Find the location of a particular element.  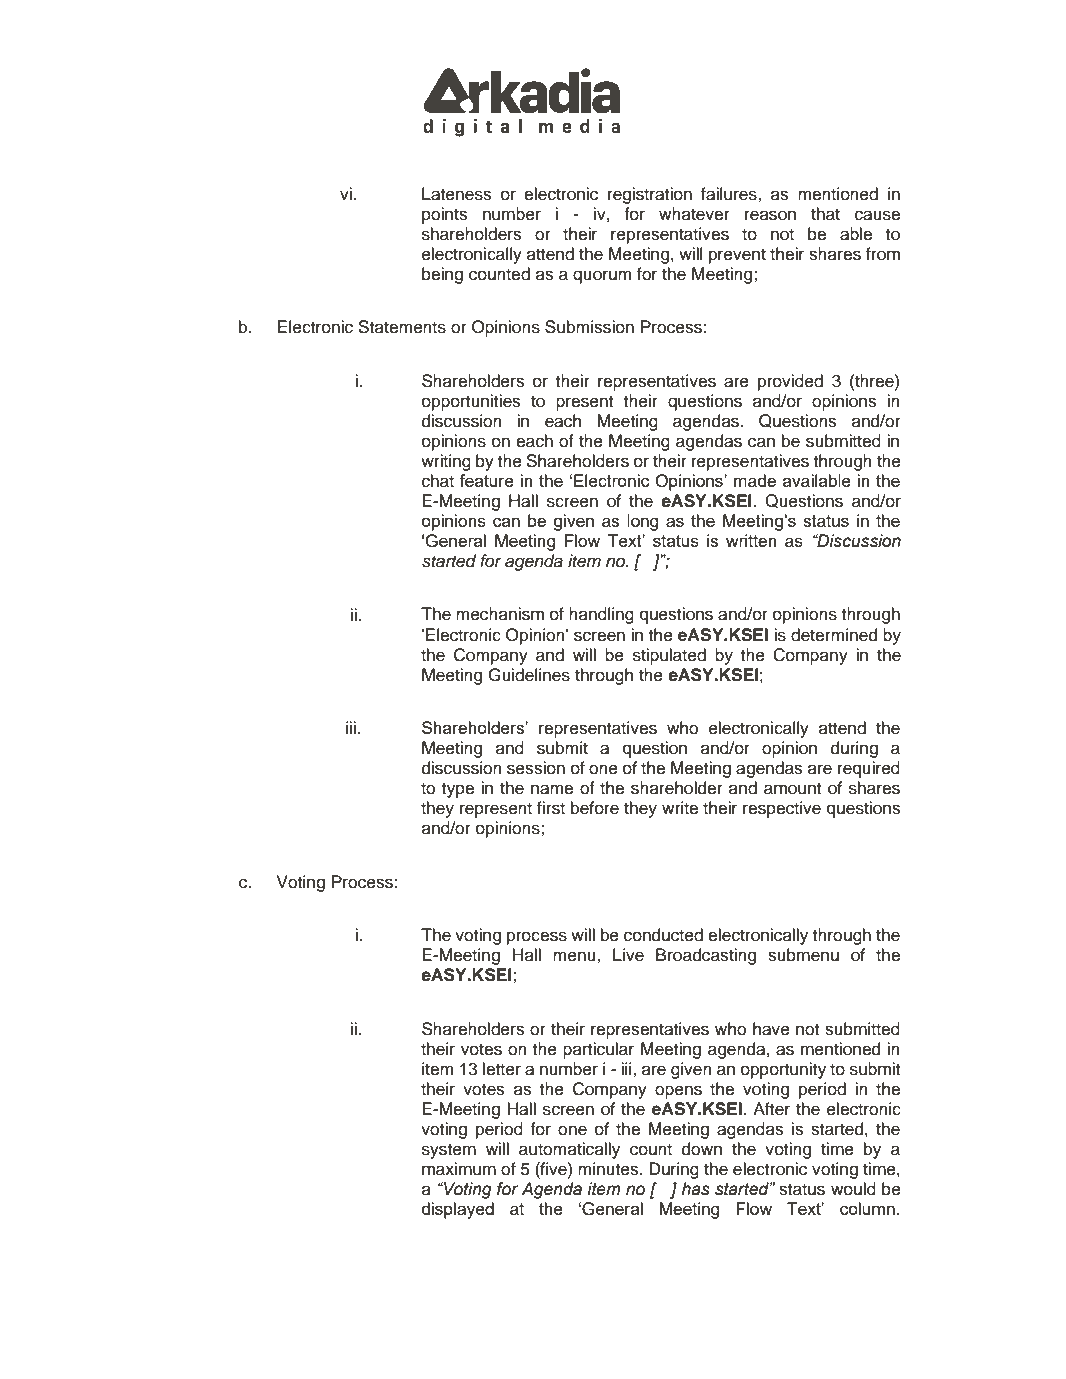

minutes is located at coordinates (609, 1169).
